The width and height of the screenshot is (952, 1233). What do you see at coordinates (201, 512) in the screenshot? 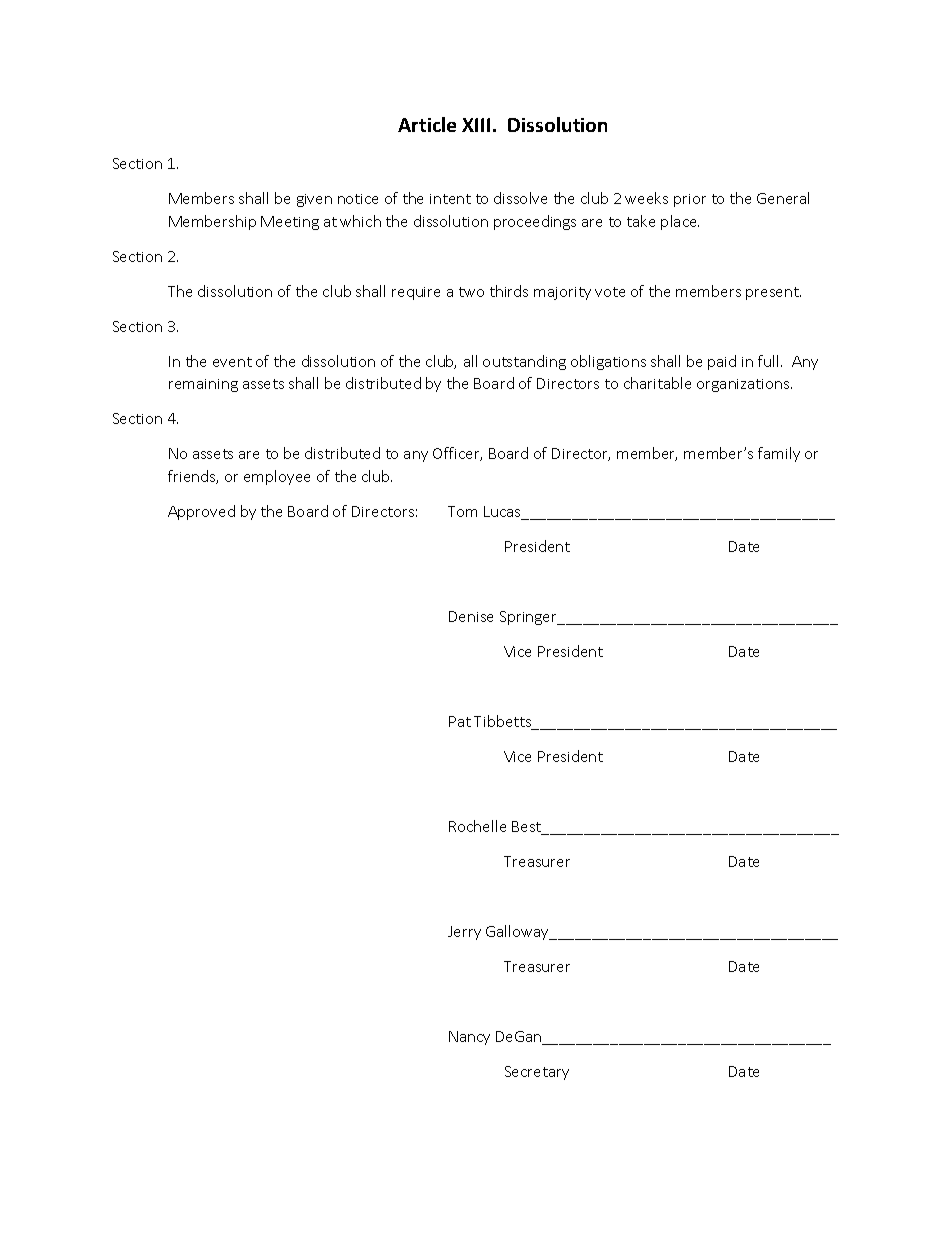
I see `Approved` at bounding box center [201, 512].
